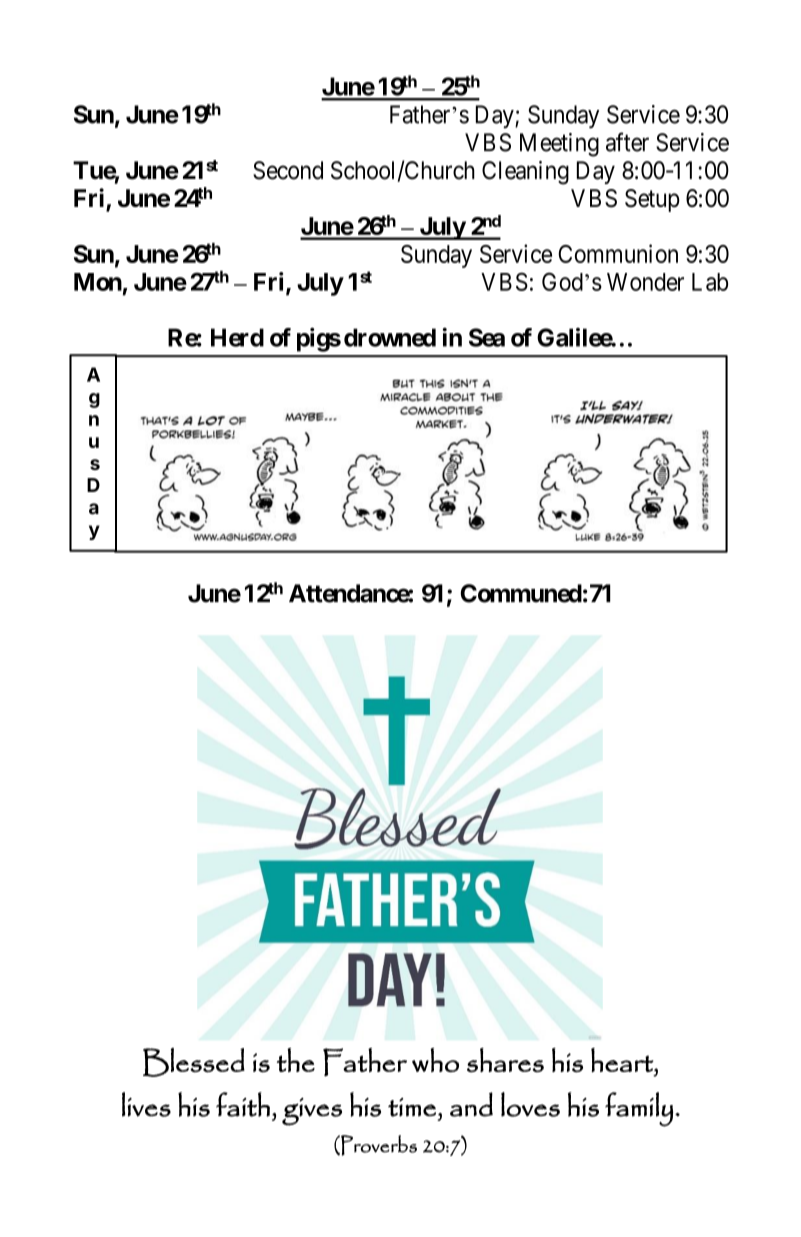 The width and height of the page is (801, 1237). What do you see at coordinates (525, 173) in the page?
I see `Cleaning` at bounding box center [525, 173].
